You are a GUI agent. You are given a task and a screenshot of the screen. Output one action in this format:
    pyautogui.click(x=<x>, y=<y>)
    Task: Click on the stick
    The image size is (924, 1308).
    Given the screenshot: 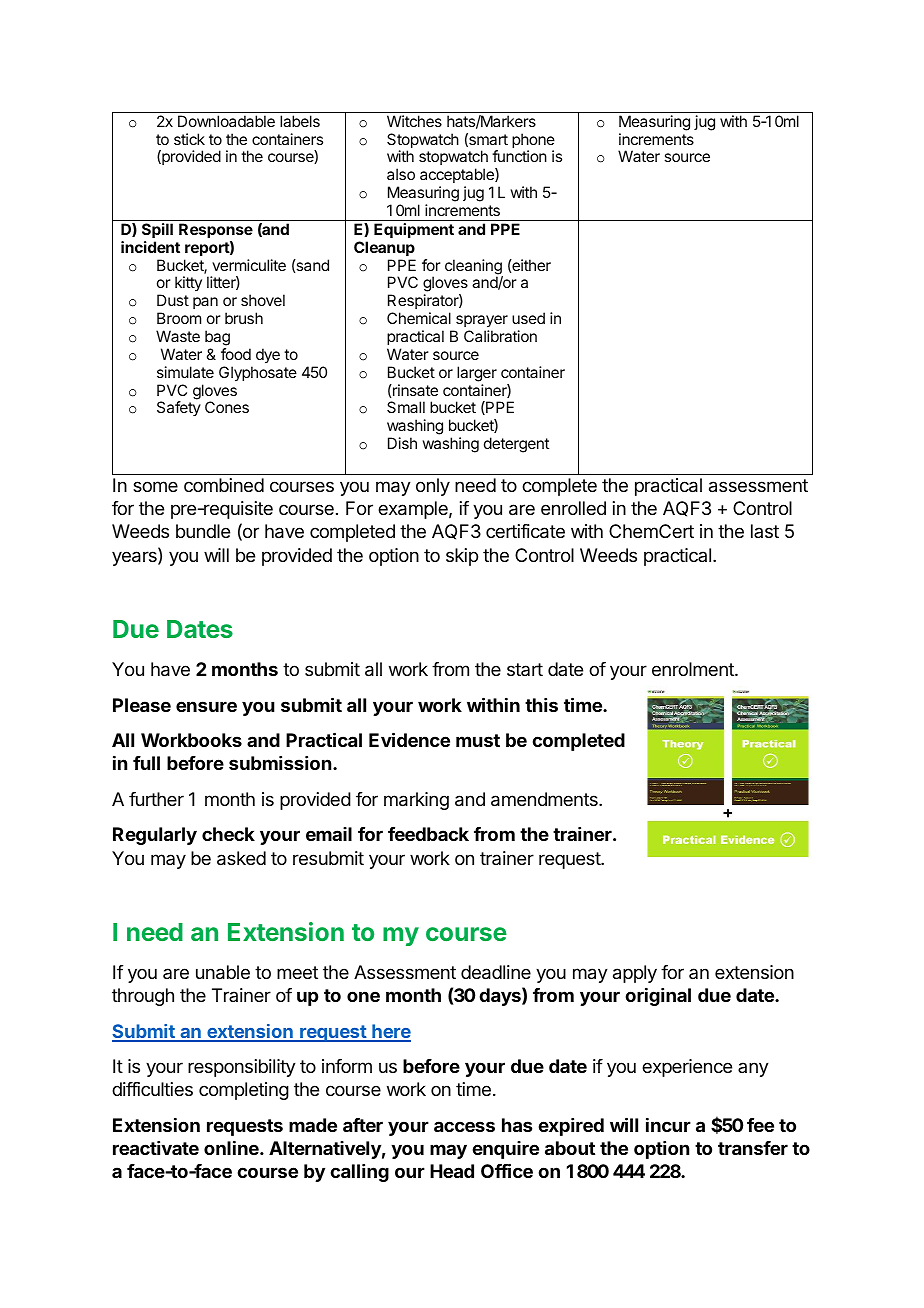 What is the action you would take?
    pyautogui.click(x=189, y=139)
